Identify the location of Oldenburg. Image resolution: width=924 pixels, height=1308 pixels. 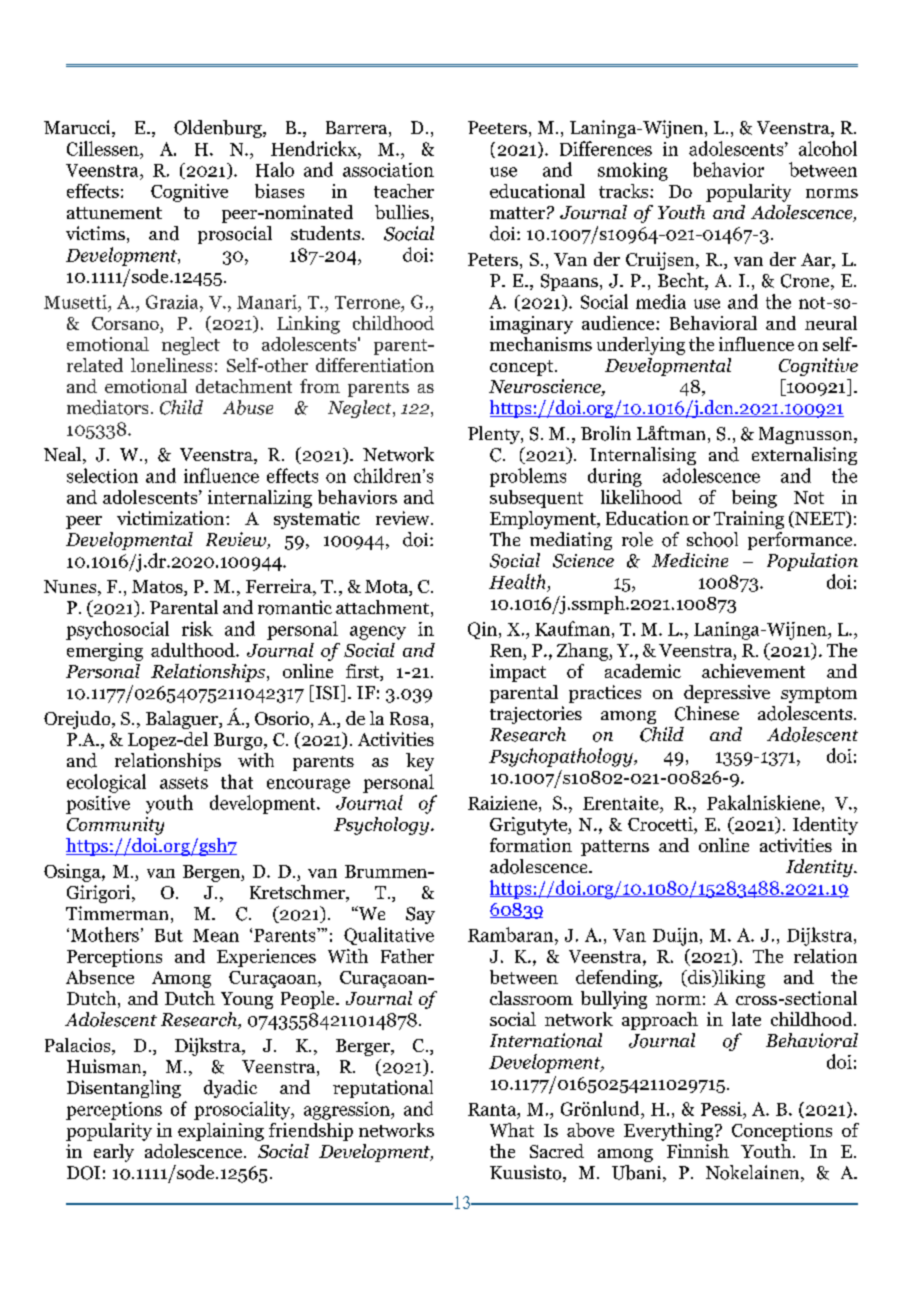
(219, 129).
